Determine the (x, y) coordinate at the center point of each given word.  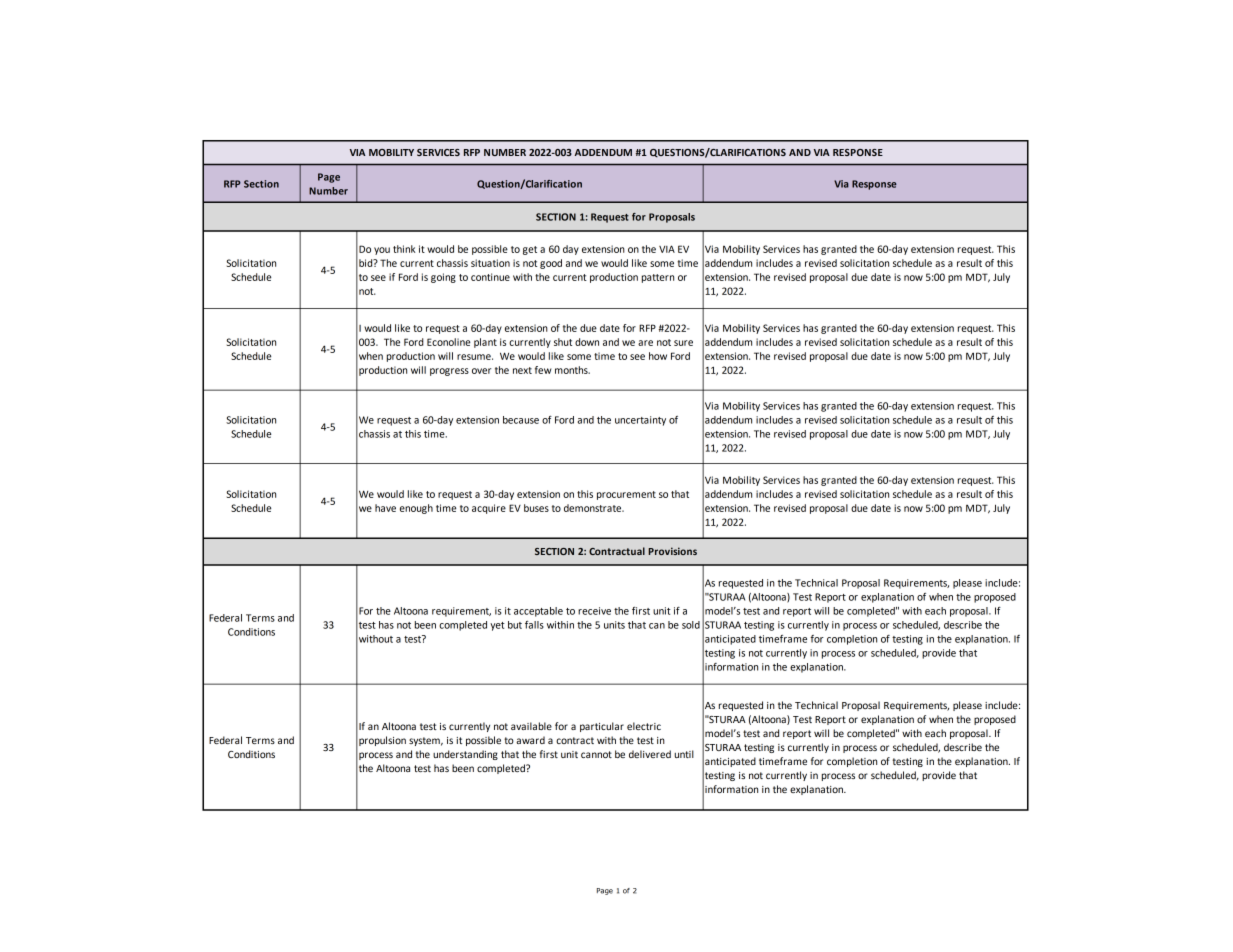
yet (497, 626)
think (404, 249)
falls (534, 625)
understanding (465, 755)
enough (416, 509)
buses (536, 508)
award (530, 740)
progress (449, 372)
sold (691, 625)
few (543, 370)
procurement (626, 495)
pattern (658, 278)
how (658, 356)
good (551, 264)
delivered (650, 754)
